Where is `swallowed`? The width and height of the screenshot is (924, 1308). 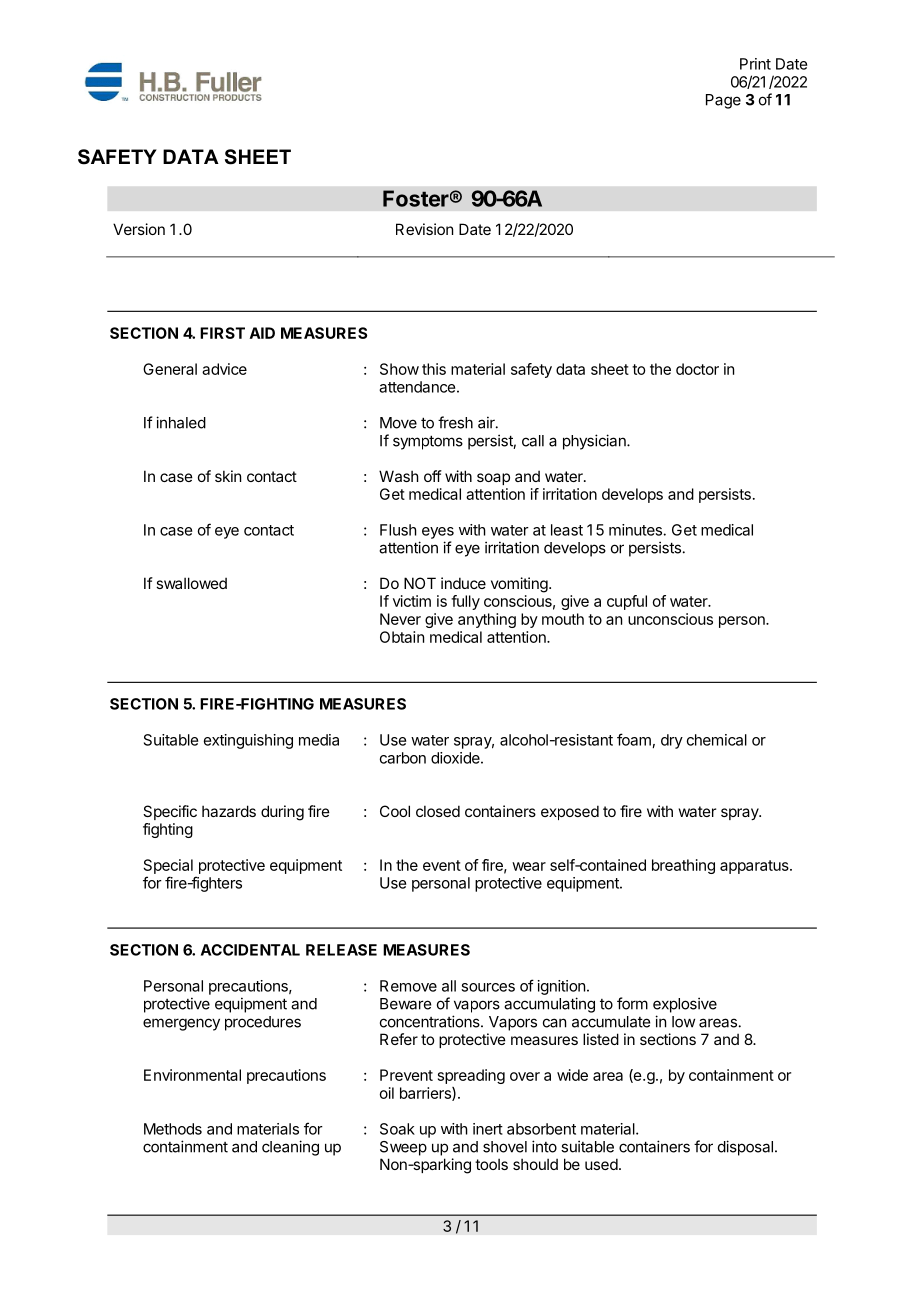
swallowed is located at coordinates (191, 583).
